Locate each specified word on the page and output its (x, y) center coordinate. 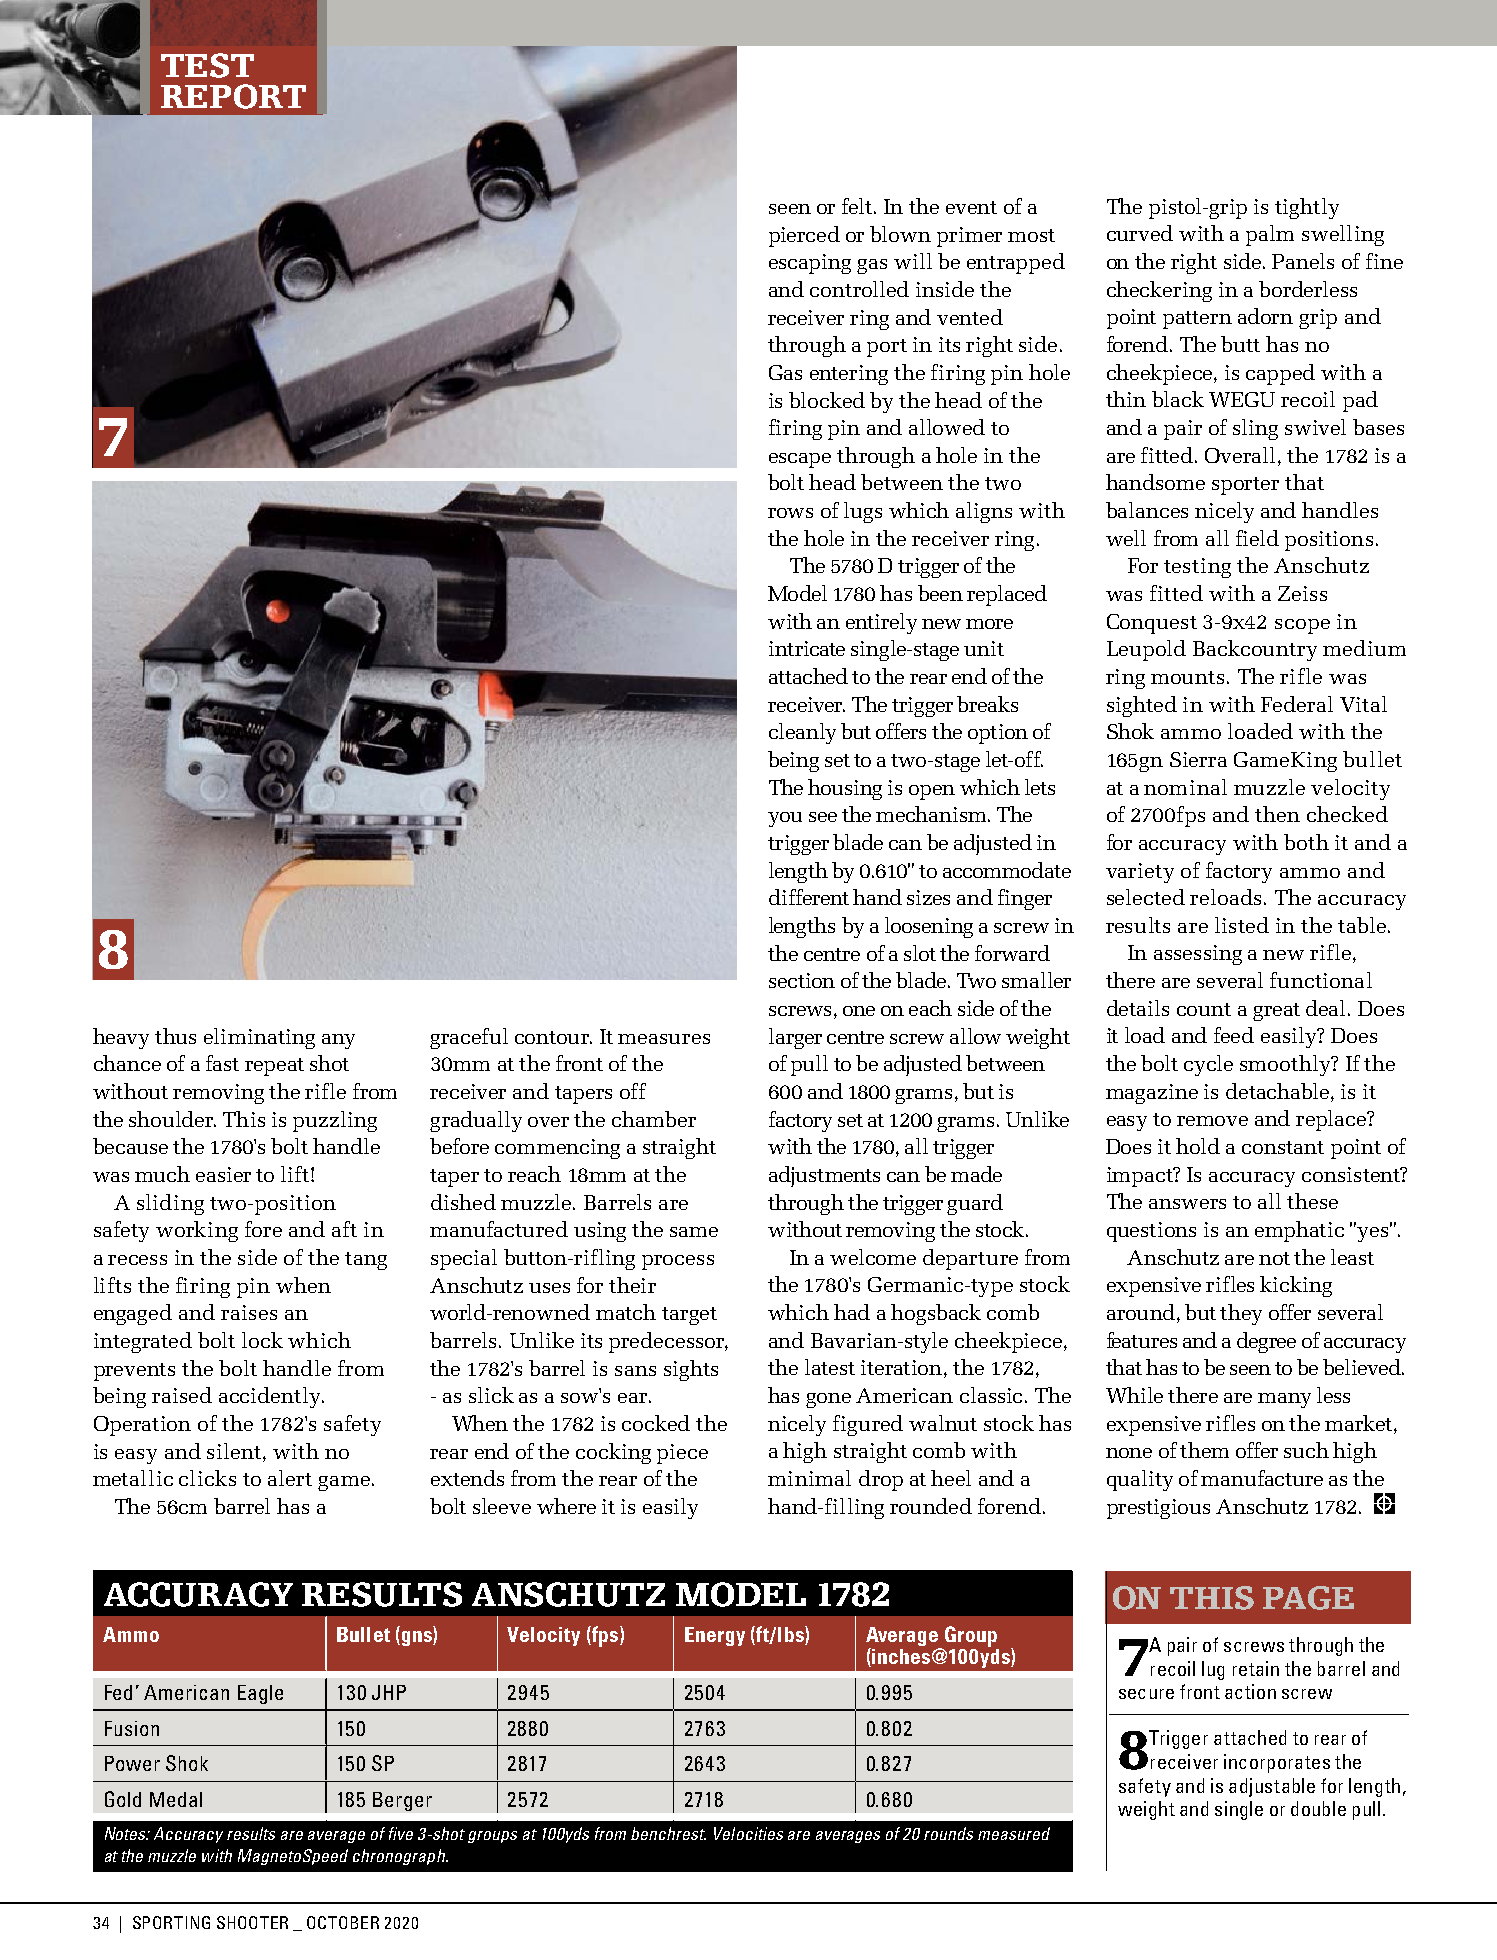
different (809, 897)
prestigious (1158, 1509)
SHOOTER (252, 1922)
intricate (807, 648)
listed (1242, 925)
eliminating (259, 1038)
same (694, 1232)
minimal (809, 1478)
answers (1187, 1204)
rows (790, 513)
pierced (804, 236)
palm (1270, 235)
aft (344, 1229)
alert (290, 1478)
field (1257, 538)
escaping (810, 264)
